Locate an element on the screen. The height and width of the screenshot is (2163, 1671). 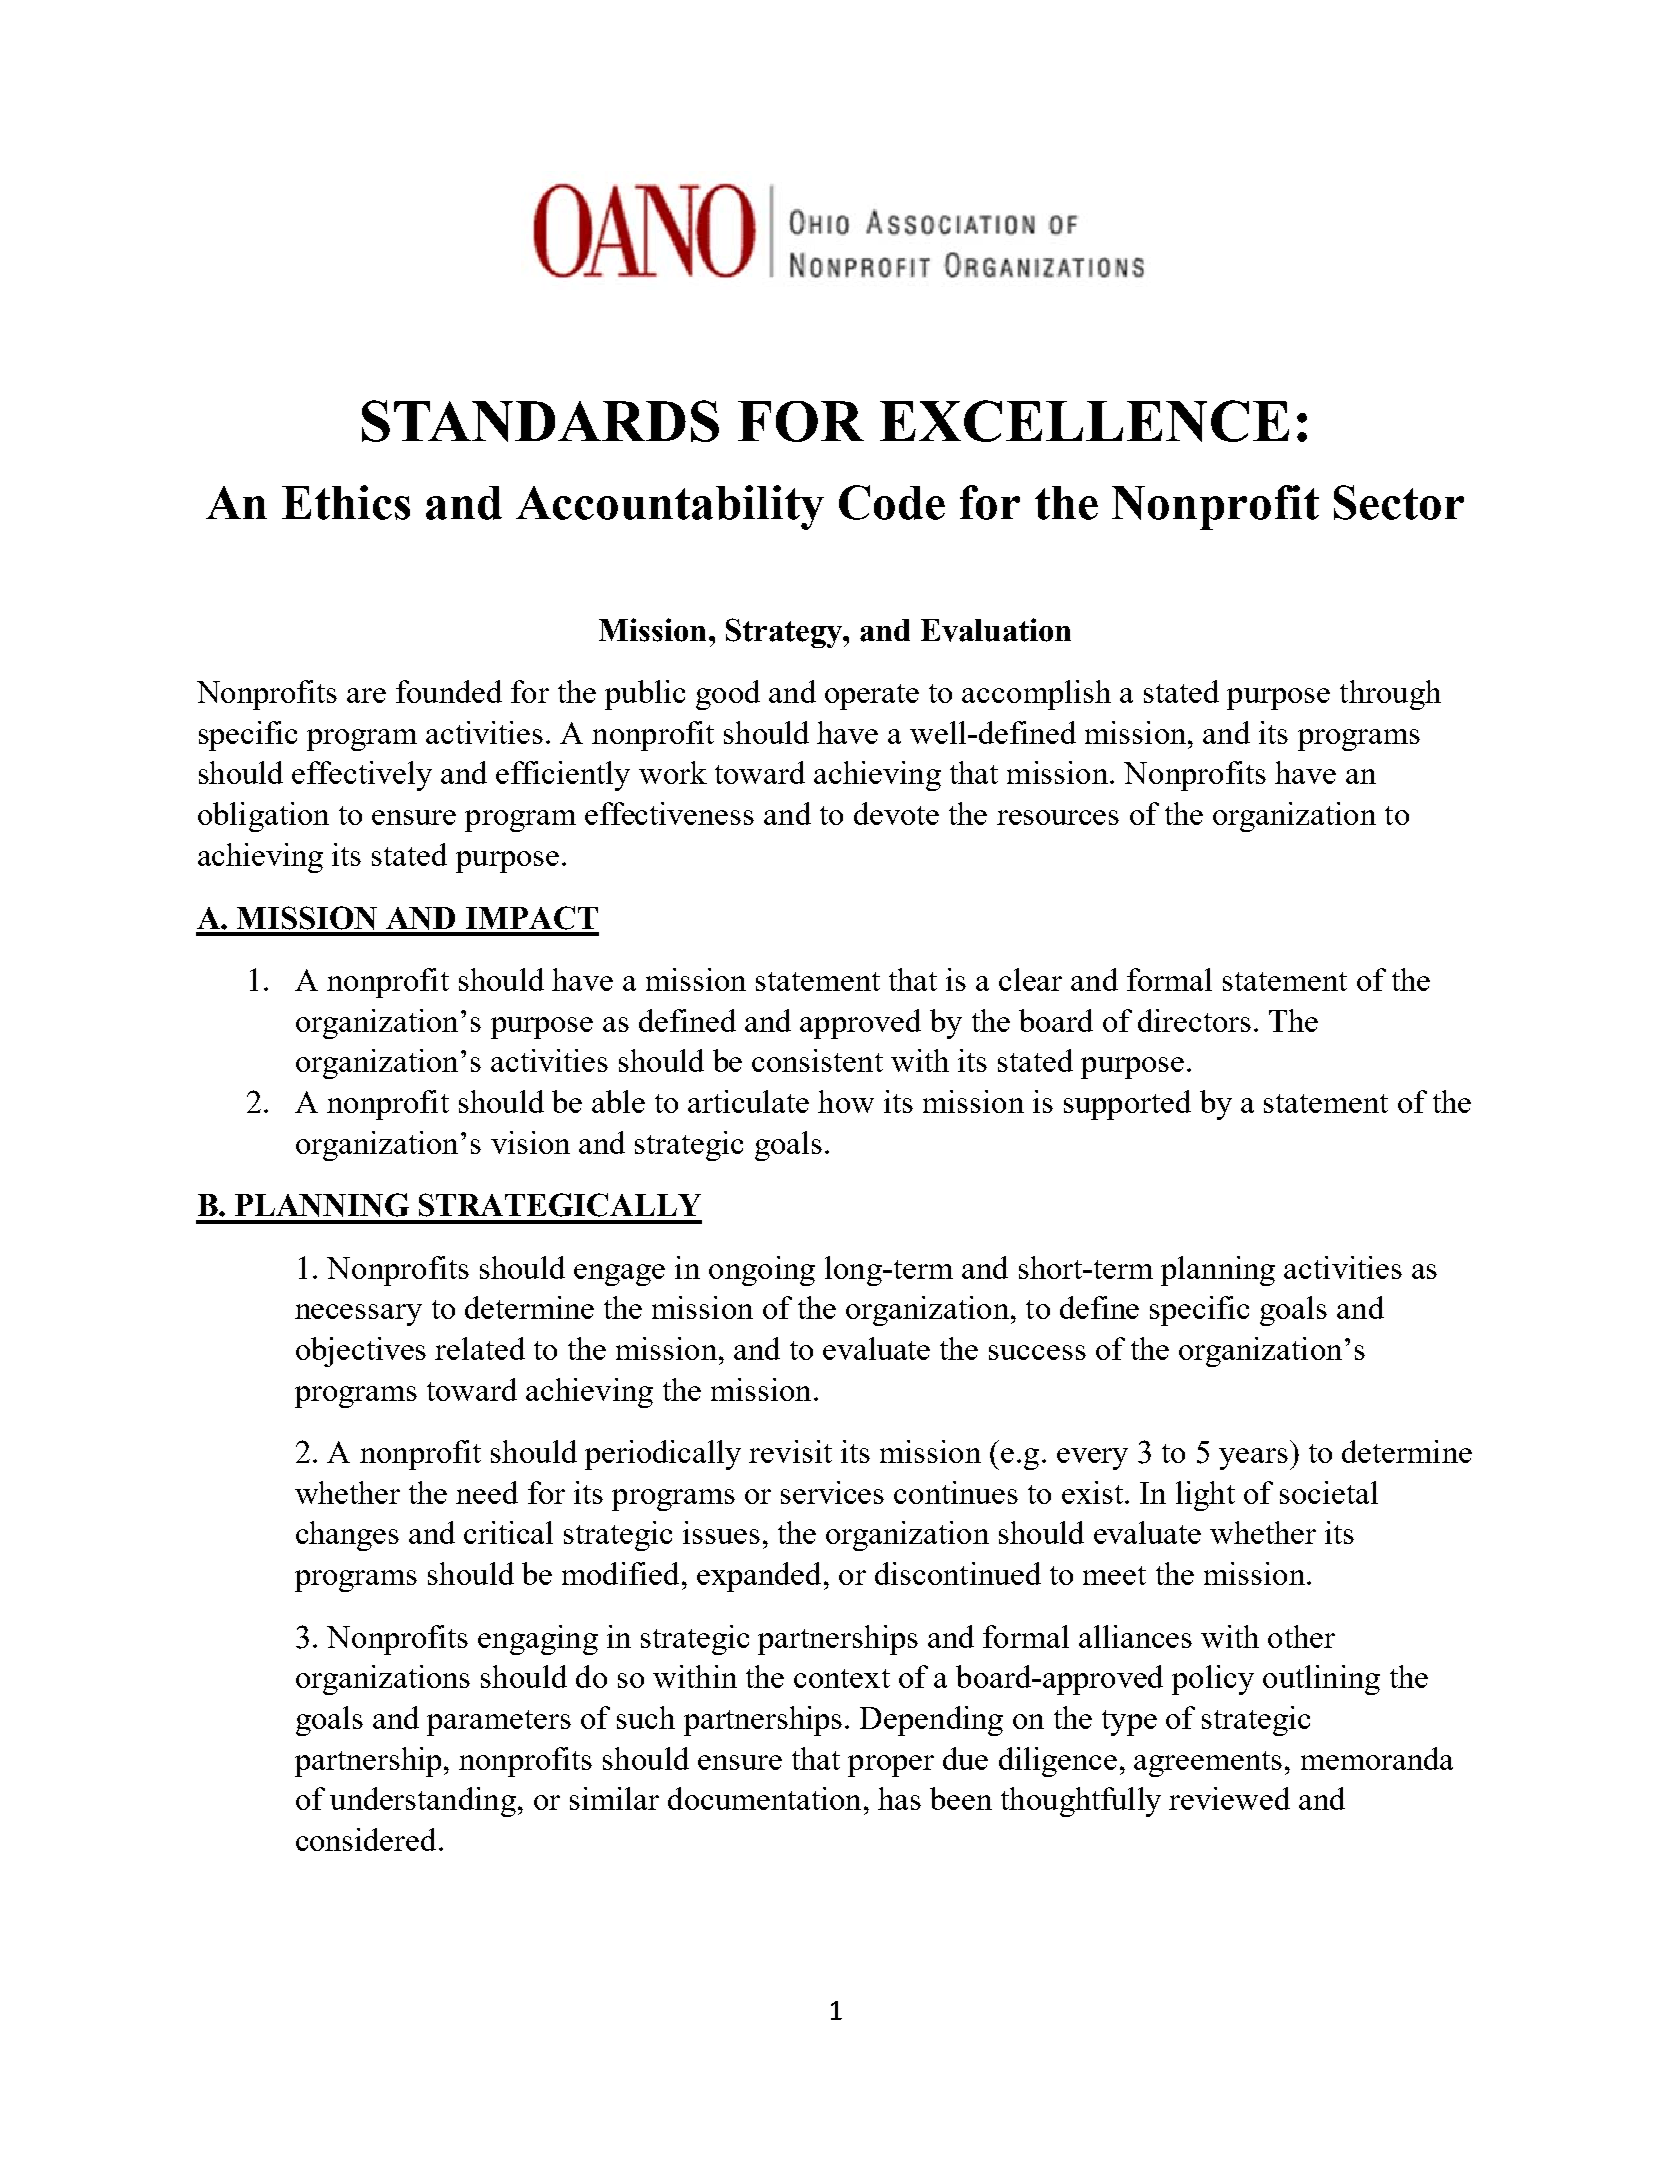
supported is located at coordinates (1127, 1105).
